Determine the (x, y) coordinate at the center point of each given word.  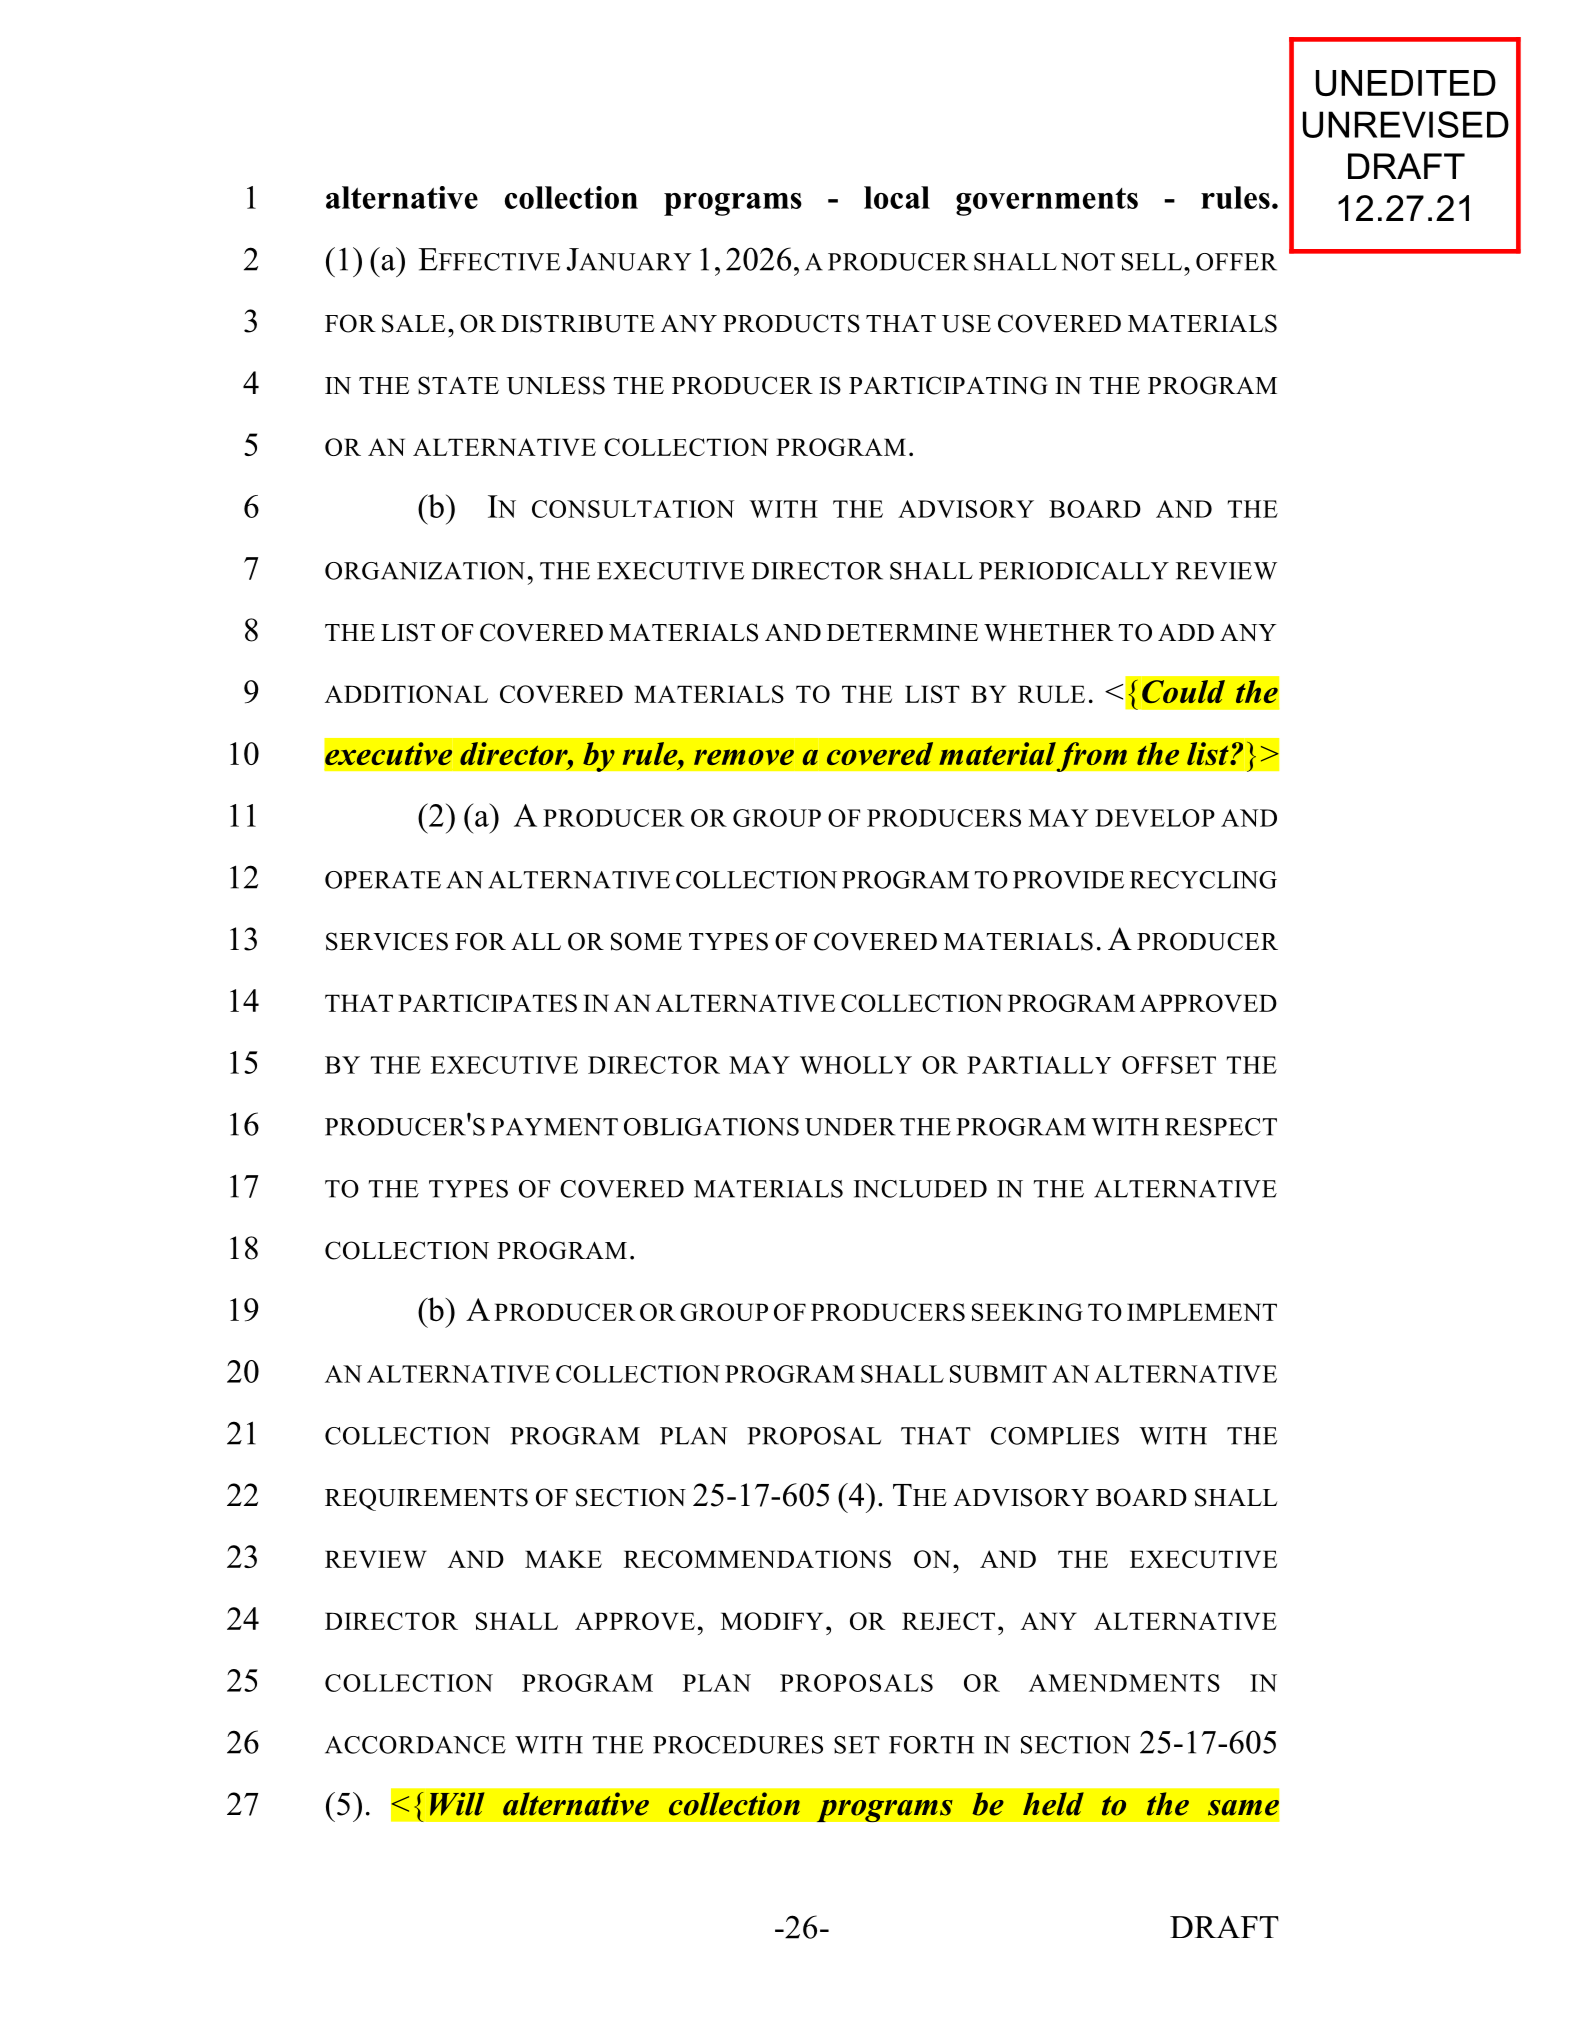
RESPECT (1221, 1127)
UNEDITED (1406, 83)
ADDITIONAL (406, 694)
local (897, 197)
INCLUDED (920, 1189)
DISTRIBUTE (578, 323)
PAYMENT (554, 1127)
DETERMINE (902, 632)
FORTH (931, 1745)
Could (1183, 691)
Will (457, 1804)
